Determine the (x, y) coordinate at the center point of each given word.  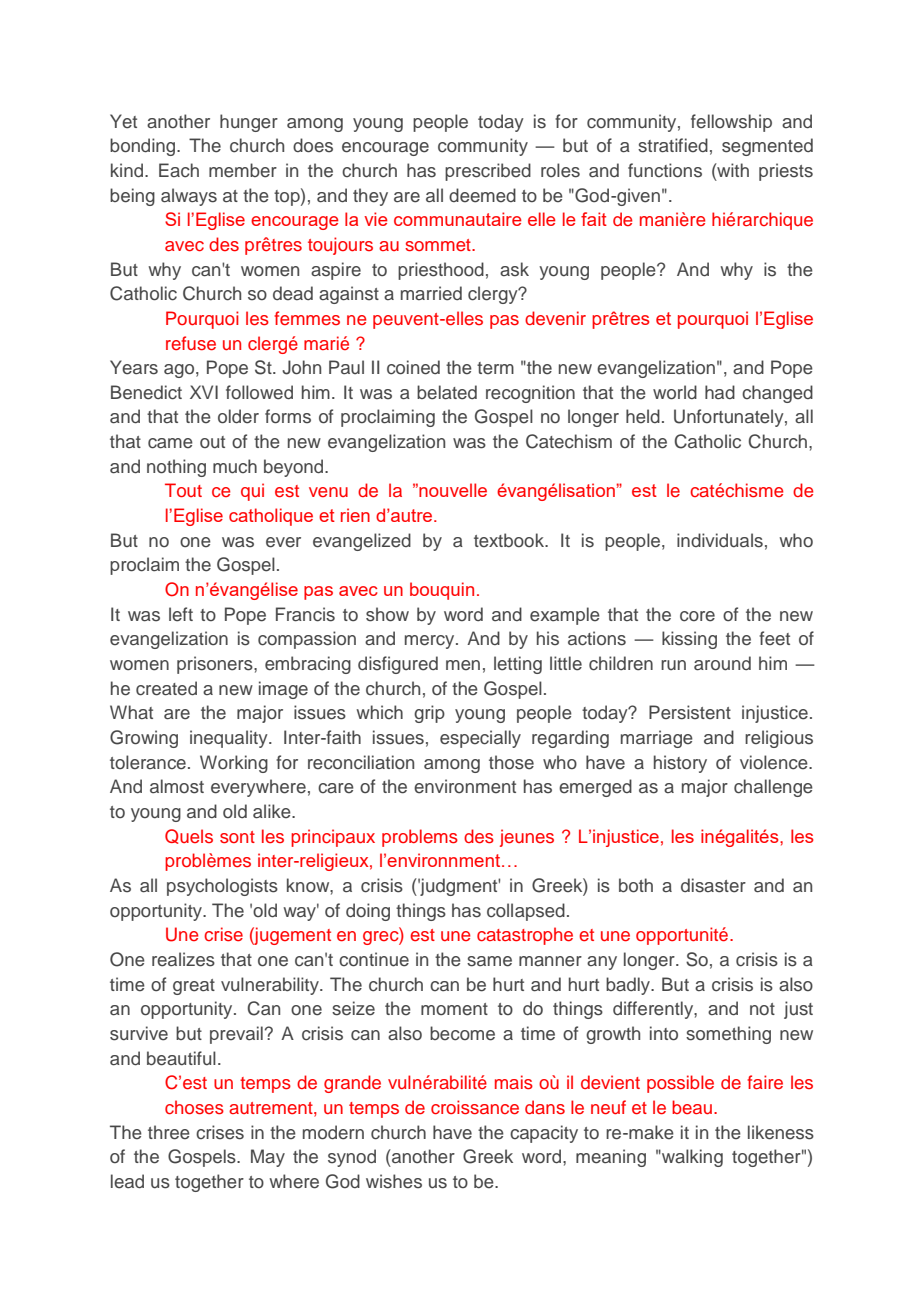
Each (179, 170)
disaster (713, 885)
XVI (204, 392)
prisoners (216, 665)
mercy (431, 642)
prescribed (488, 172)
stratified (673, 145)
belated (447, 392)
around (722, 663)
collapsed (526, 912)
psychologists (222, 887)
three (169, 1132)
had (720, 392)
